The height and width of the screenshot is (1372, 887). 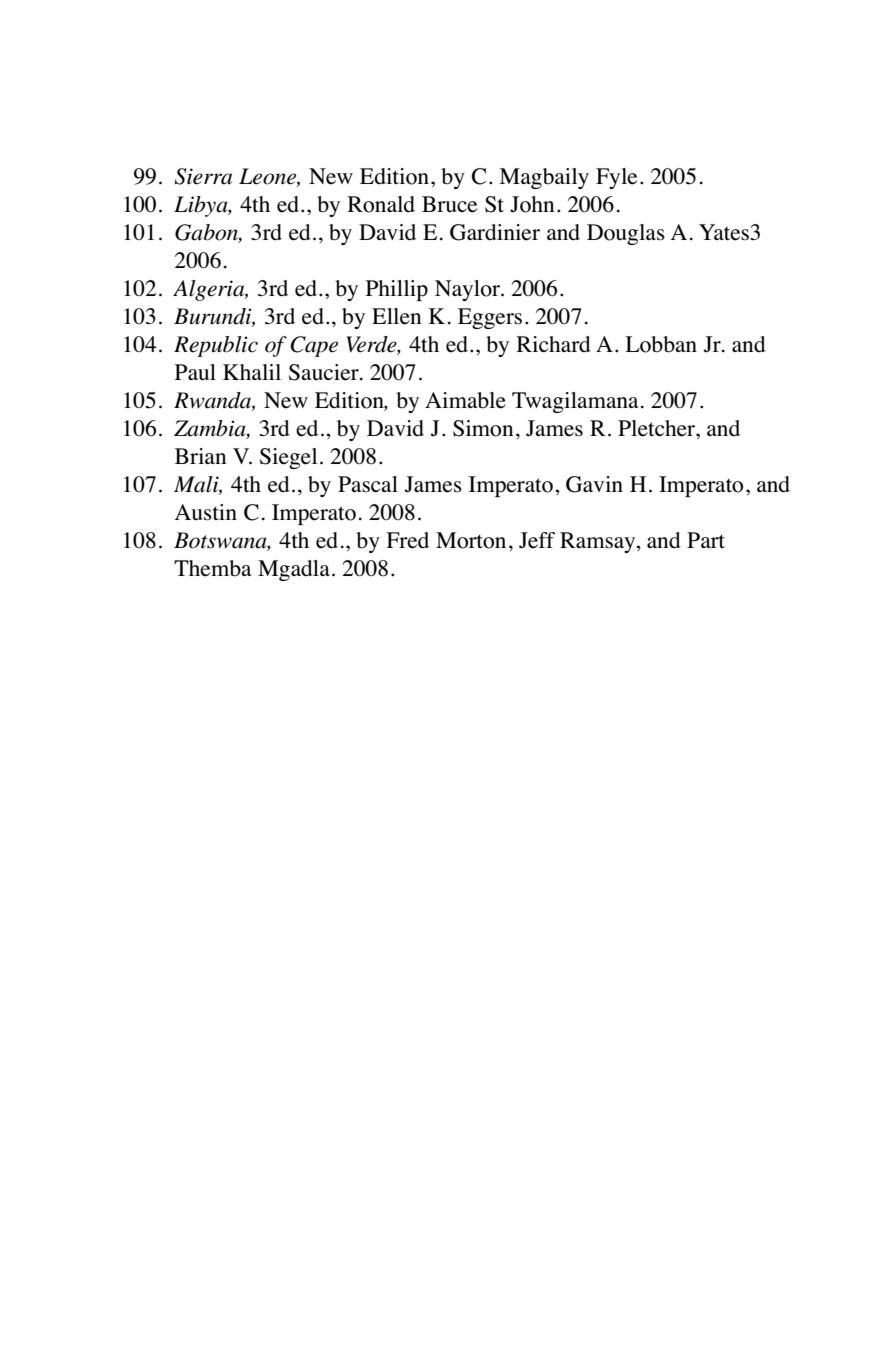 I want to click on Morton, so click(x=471, y=540).
